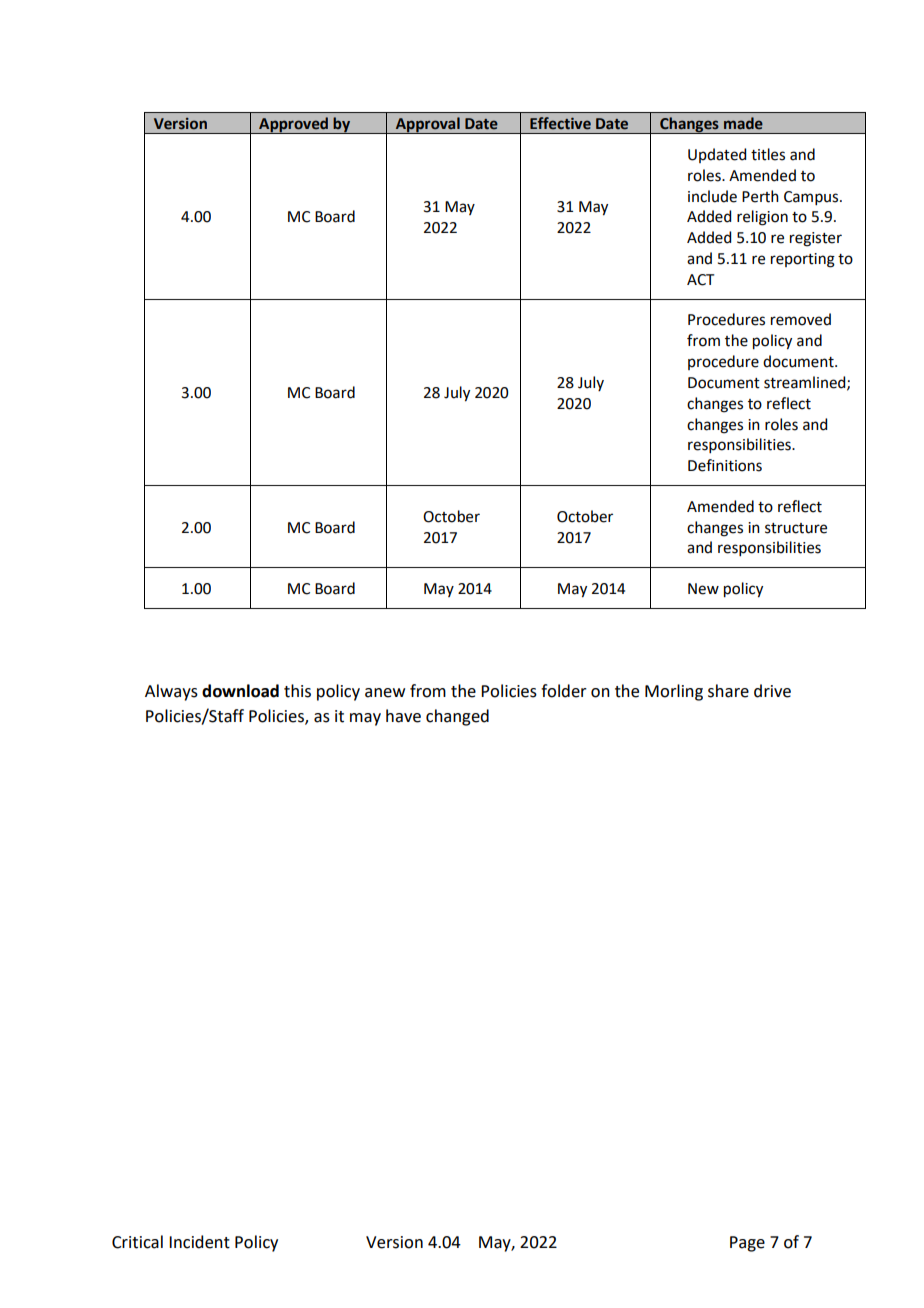  I want to click on Always, so click(171, 692).
